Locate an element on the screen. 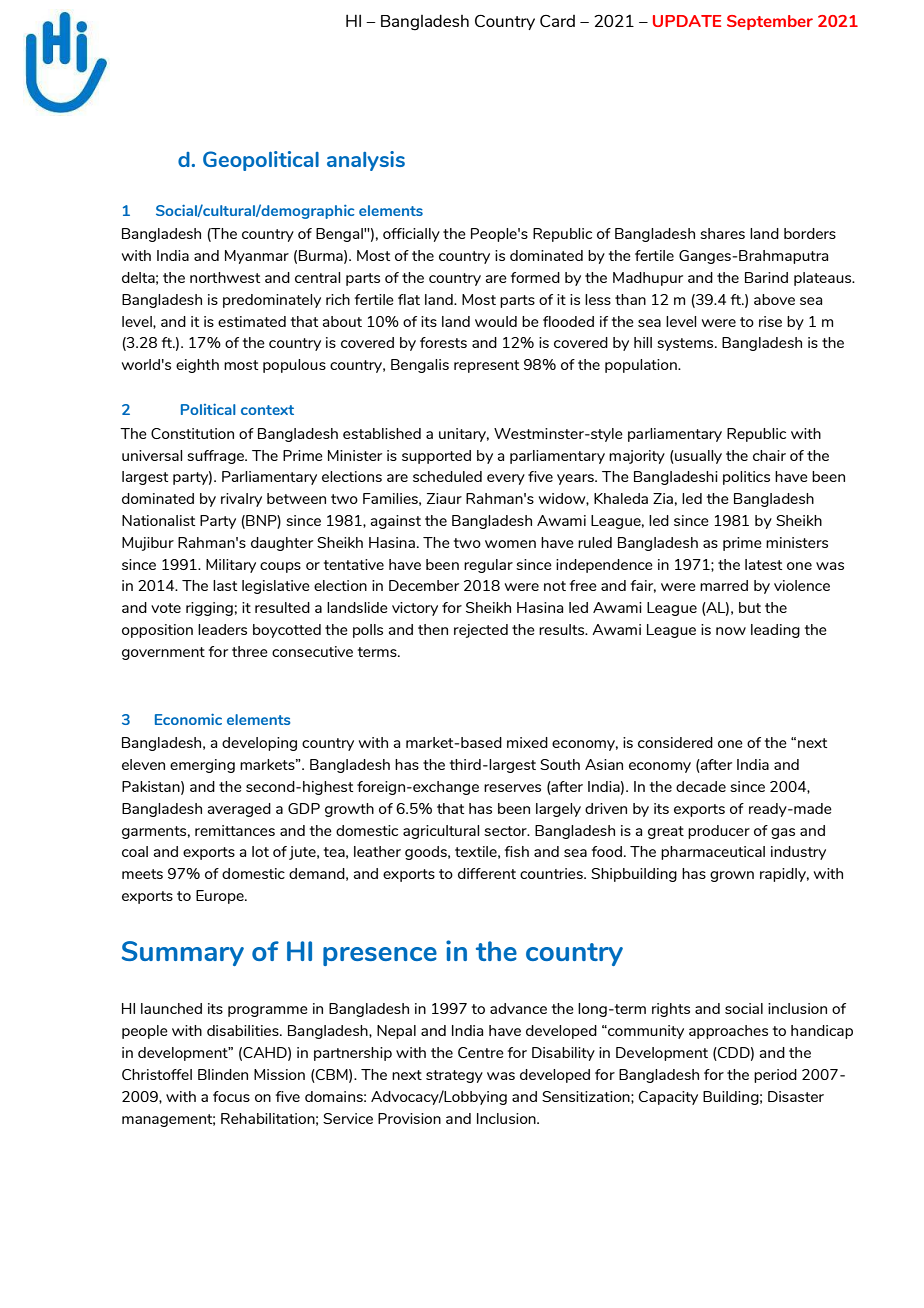 The height and width of the screenshot is (1308, 924). analysis is located at coordinates (366, 161).
